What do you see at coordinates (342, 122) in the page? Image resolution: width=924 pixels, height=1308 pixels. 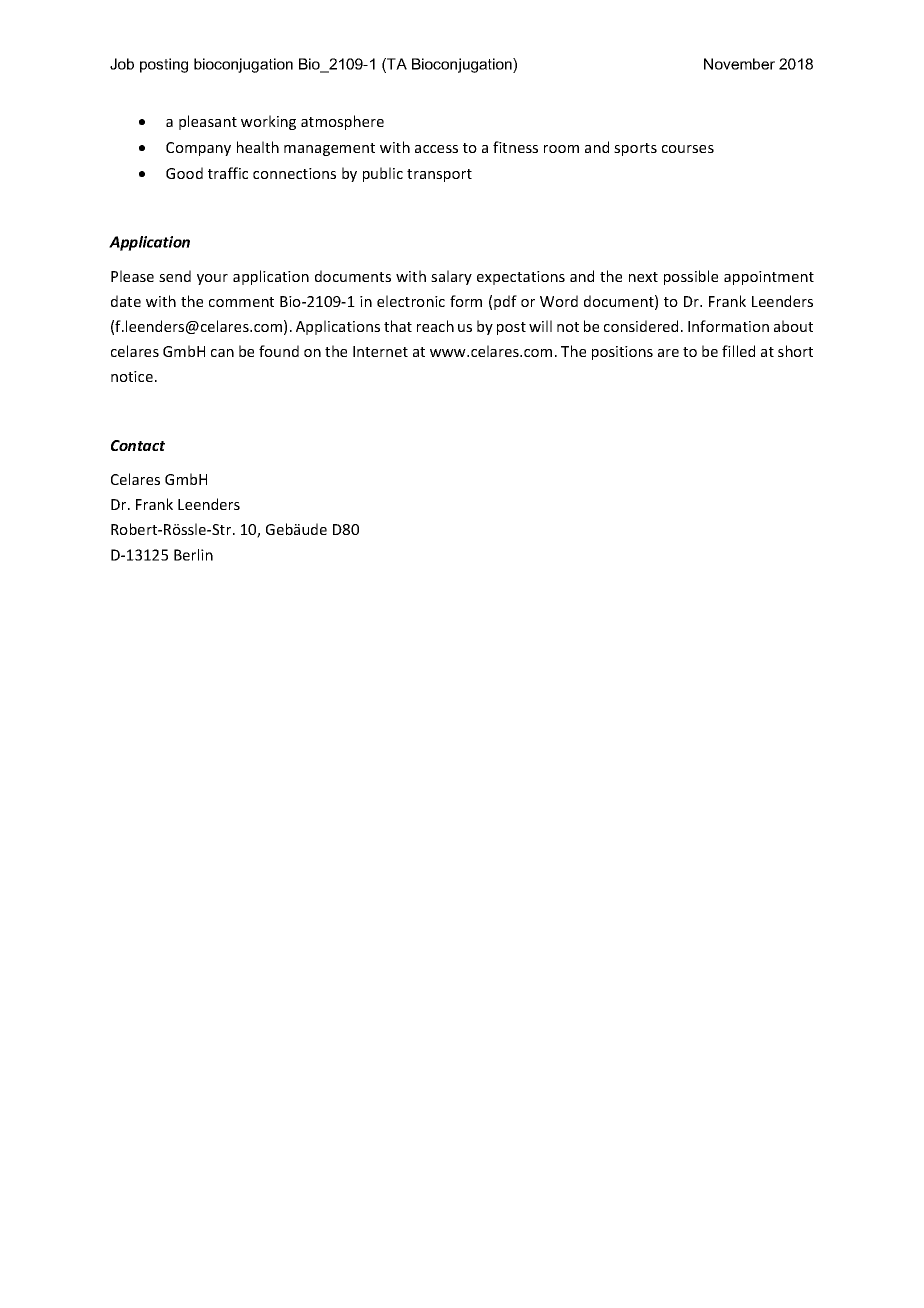 I see `atmosphere` at bounding box center [342, 122].
